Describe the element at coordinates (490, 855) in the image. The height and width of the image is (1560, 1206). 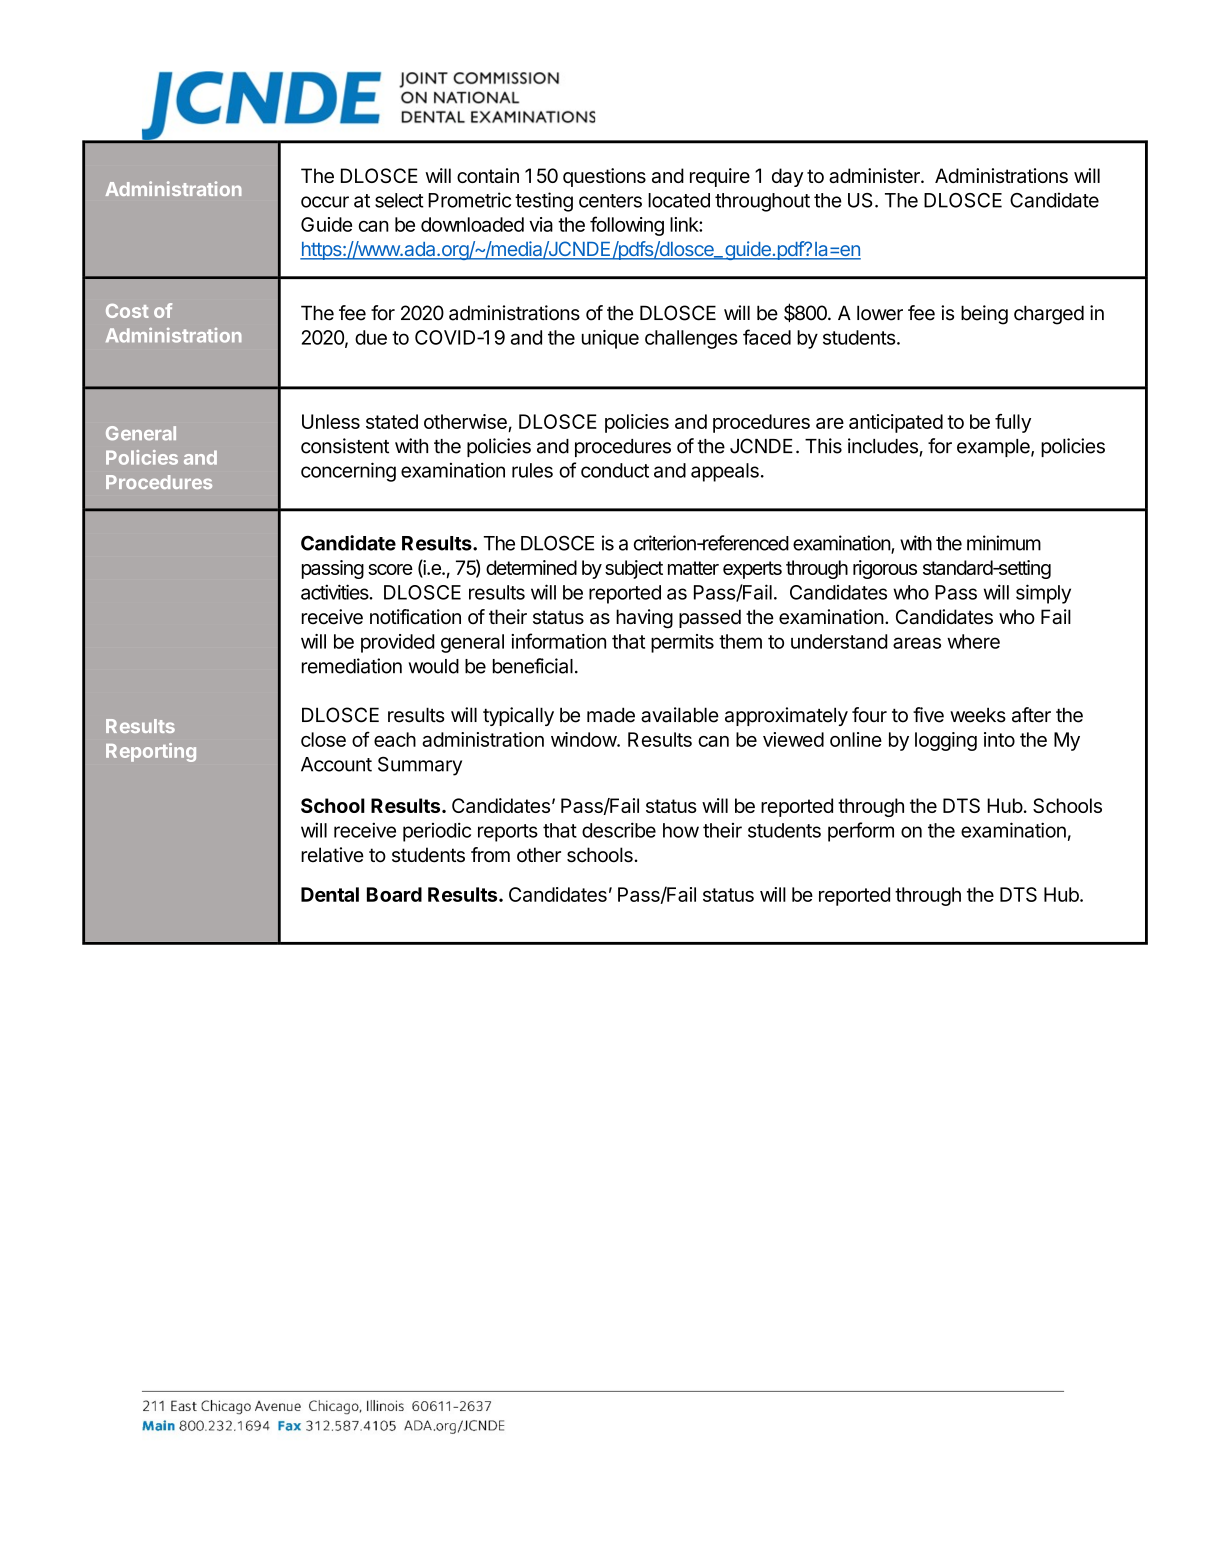
I see `from` at that location.
